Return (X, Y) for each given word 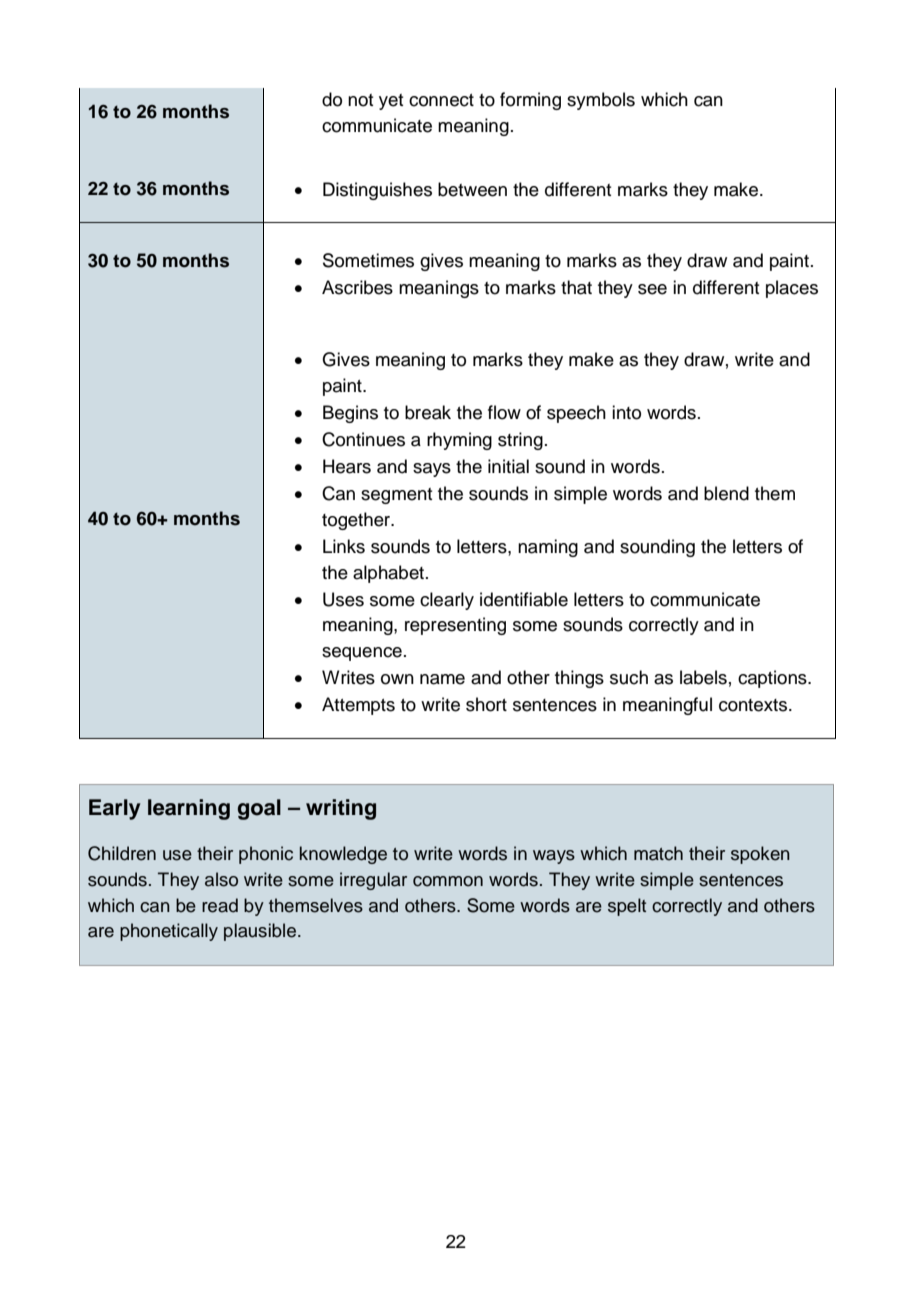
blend (726, 493)
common (448, 881)
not (360, 100)
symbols (601, 101)
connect (441, 100)
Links (344, 546)
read (220, 905)
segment (396, 496)
